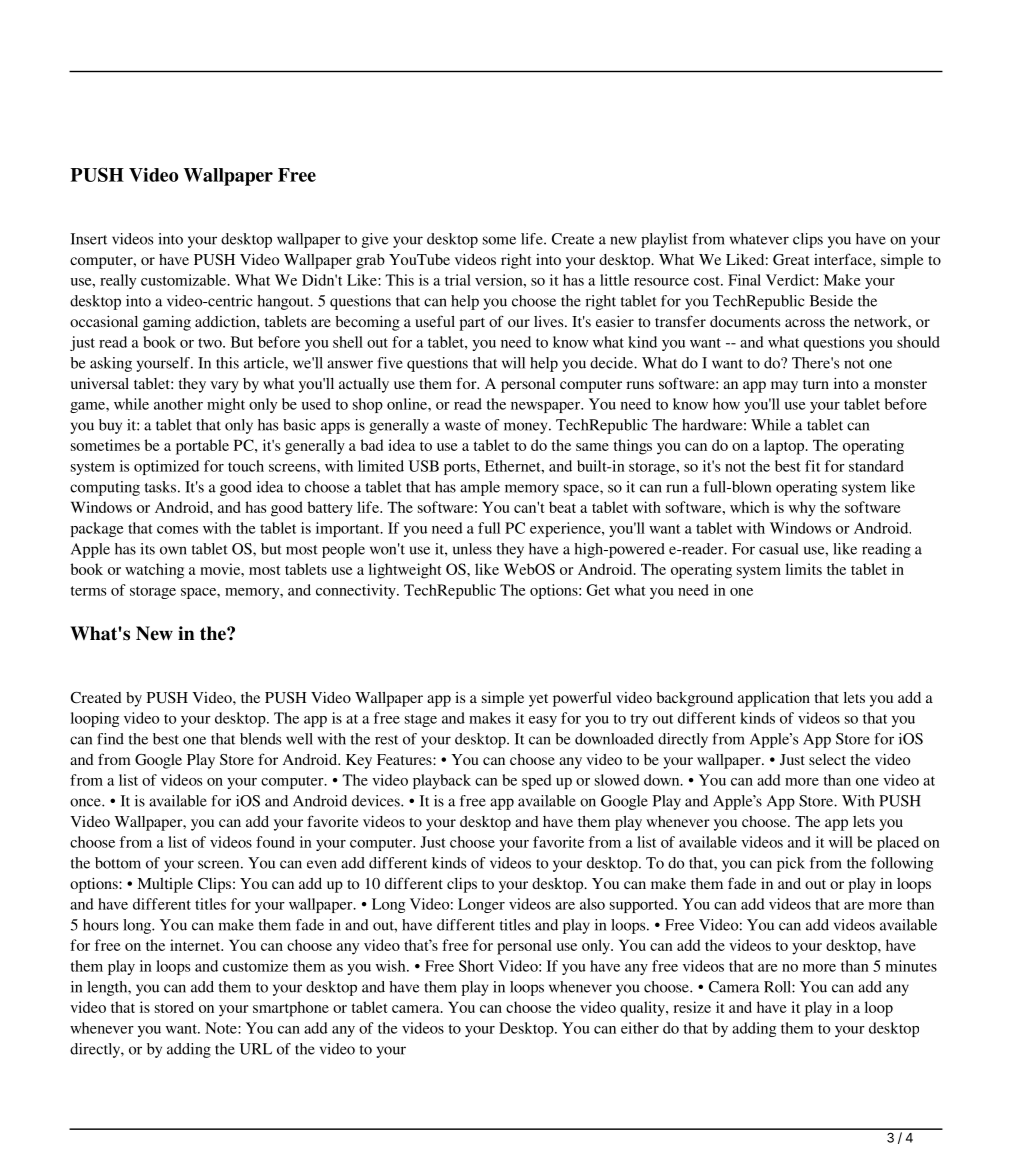 The image size is (1012, 1176). What do you see at coordinates (543, 721) in the image?
I see `easy` at bounding box center [543, 721].
